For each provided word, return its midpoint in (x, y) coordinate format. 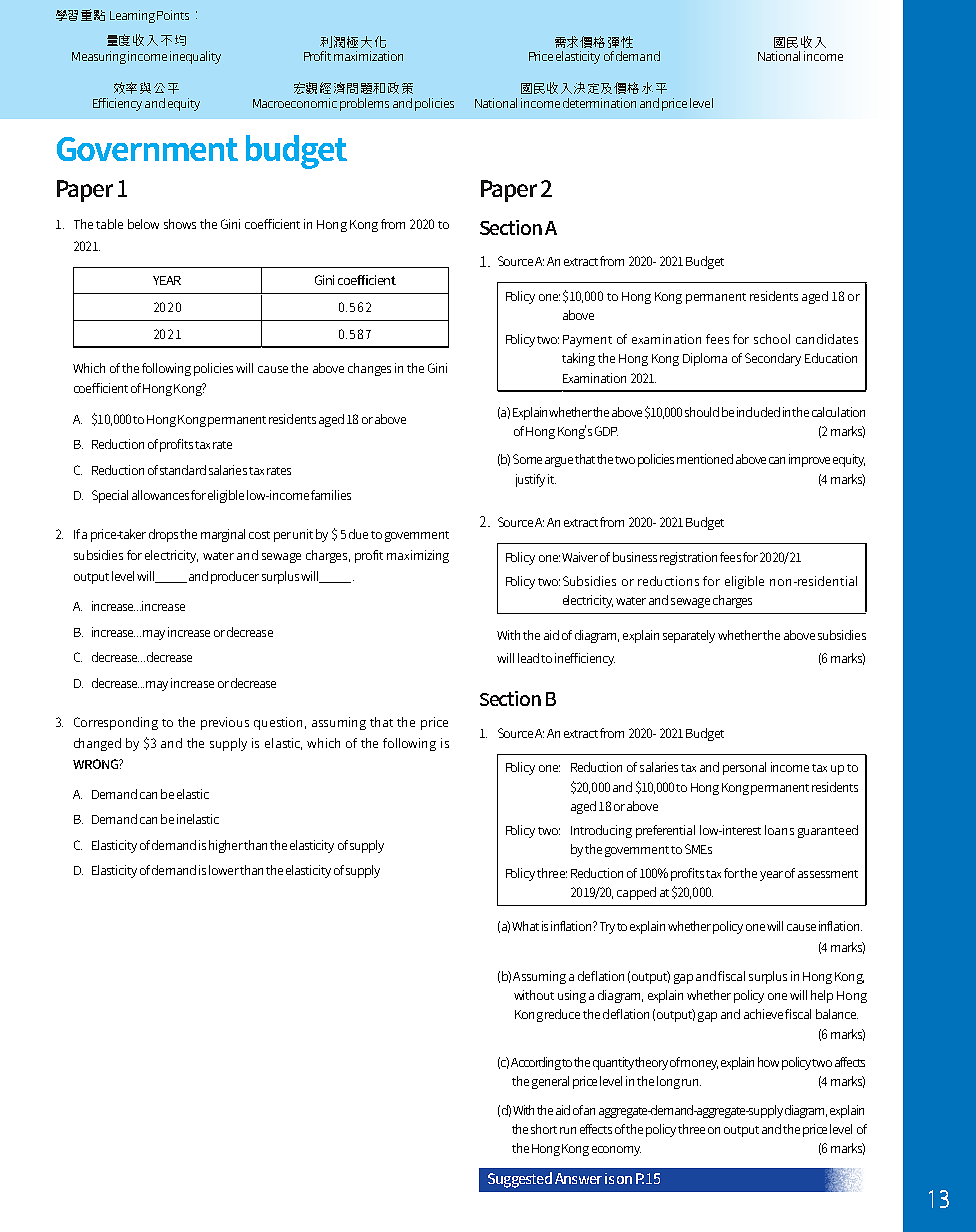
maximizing (418, 556)
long (668, 1082)
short (544, 1129)
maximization (368, 56)
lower (224, 870)
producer (235, 577)
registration (688, 558)
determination (599, 103)
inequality (195, 57)
